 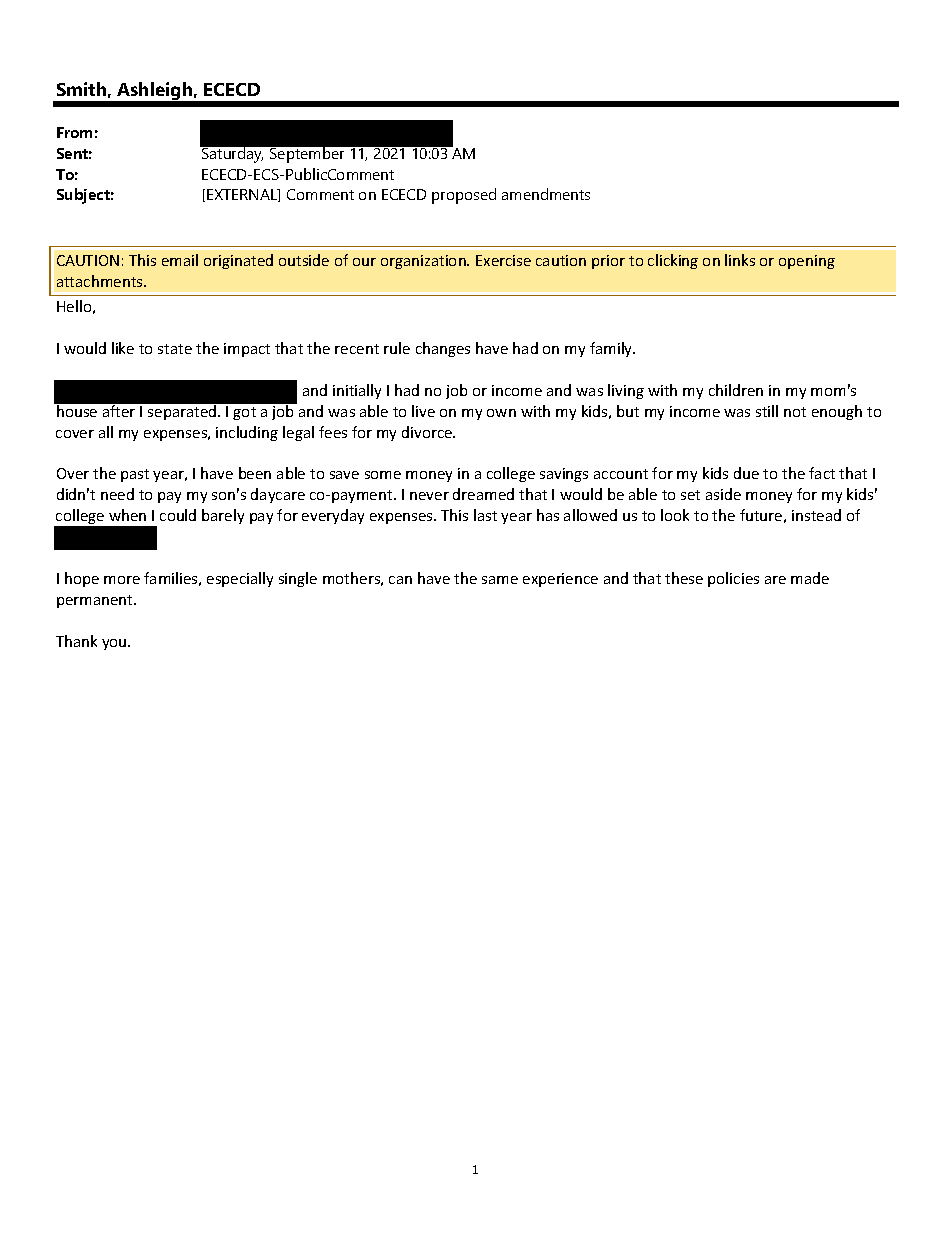 What do you see at coordinates (423, 411) in the screenshot?
I see `live` at bounding box center [423, 411].
